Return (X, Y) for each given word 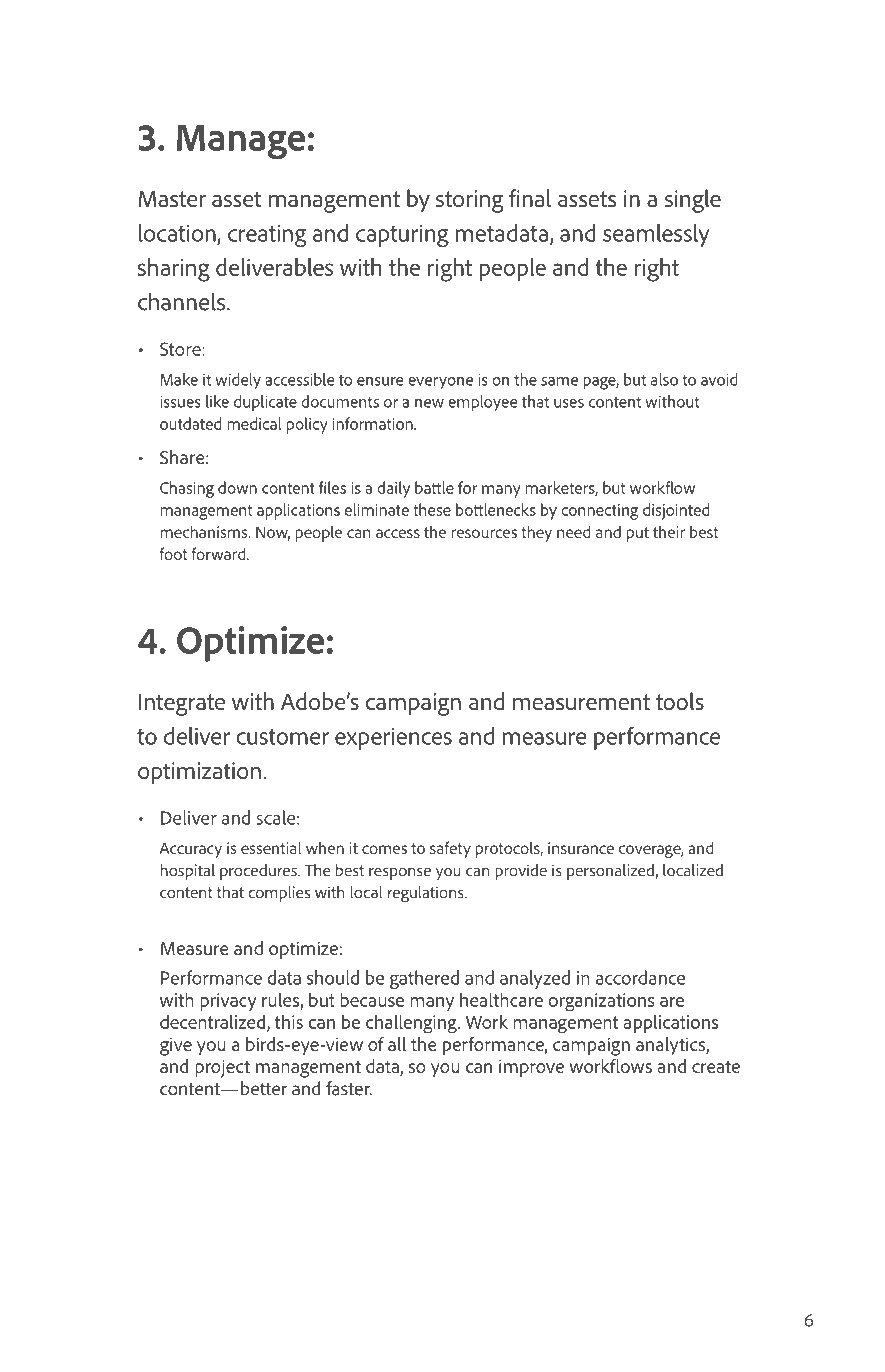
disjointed (676, 511)
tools (680, 701)
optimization (199, 773)
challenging (412, 1024)
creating (267, 236)
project (222, 1068)
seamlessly (656, 235)
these (432, 509)
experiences (393, 739)
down (237, 487)
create (716, 1066)
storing (470, 201)
